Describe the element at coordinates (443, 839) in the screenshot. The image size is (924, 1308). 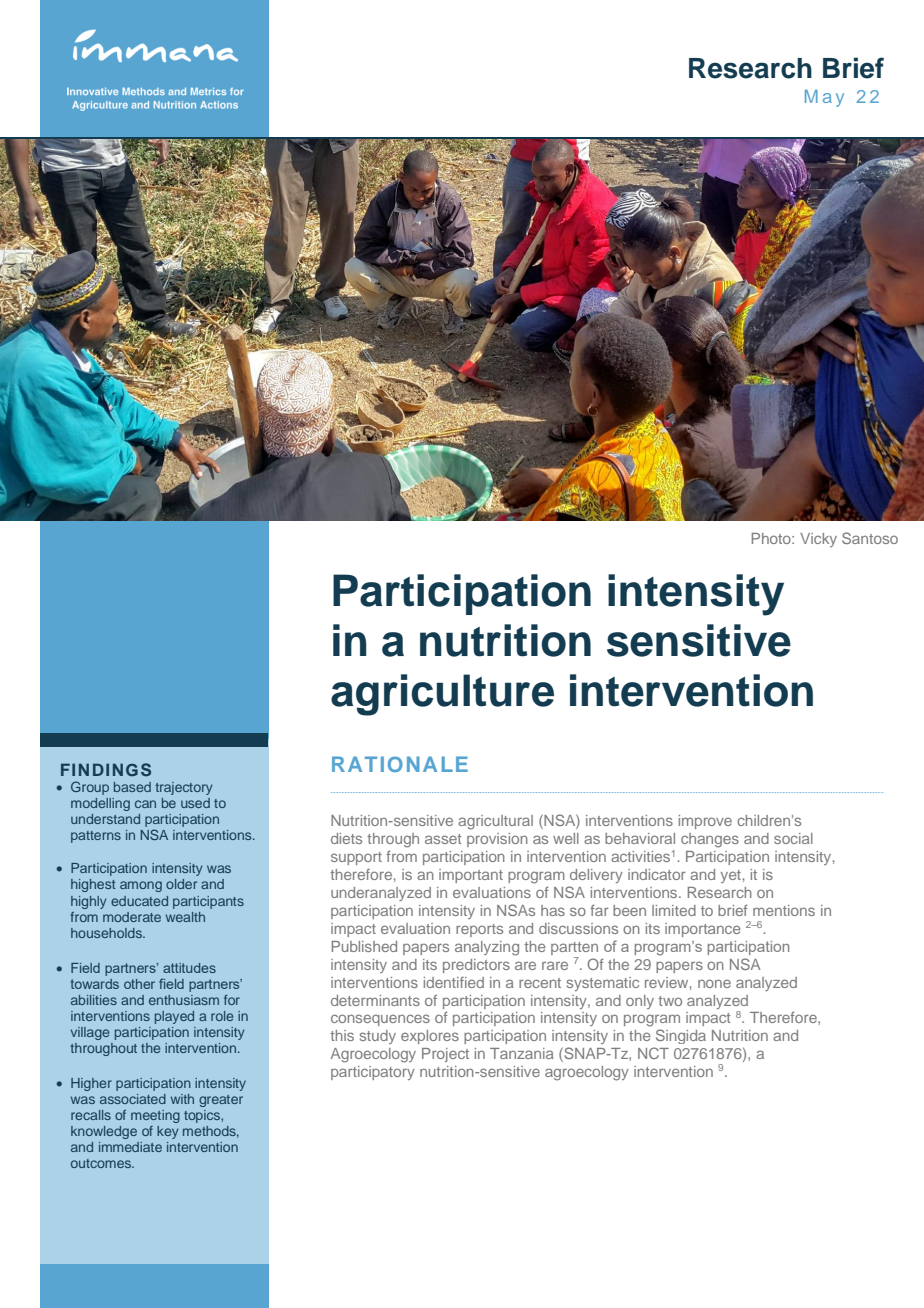
I see `asset` at that location.
